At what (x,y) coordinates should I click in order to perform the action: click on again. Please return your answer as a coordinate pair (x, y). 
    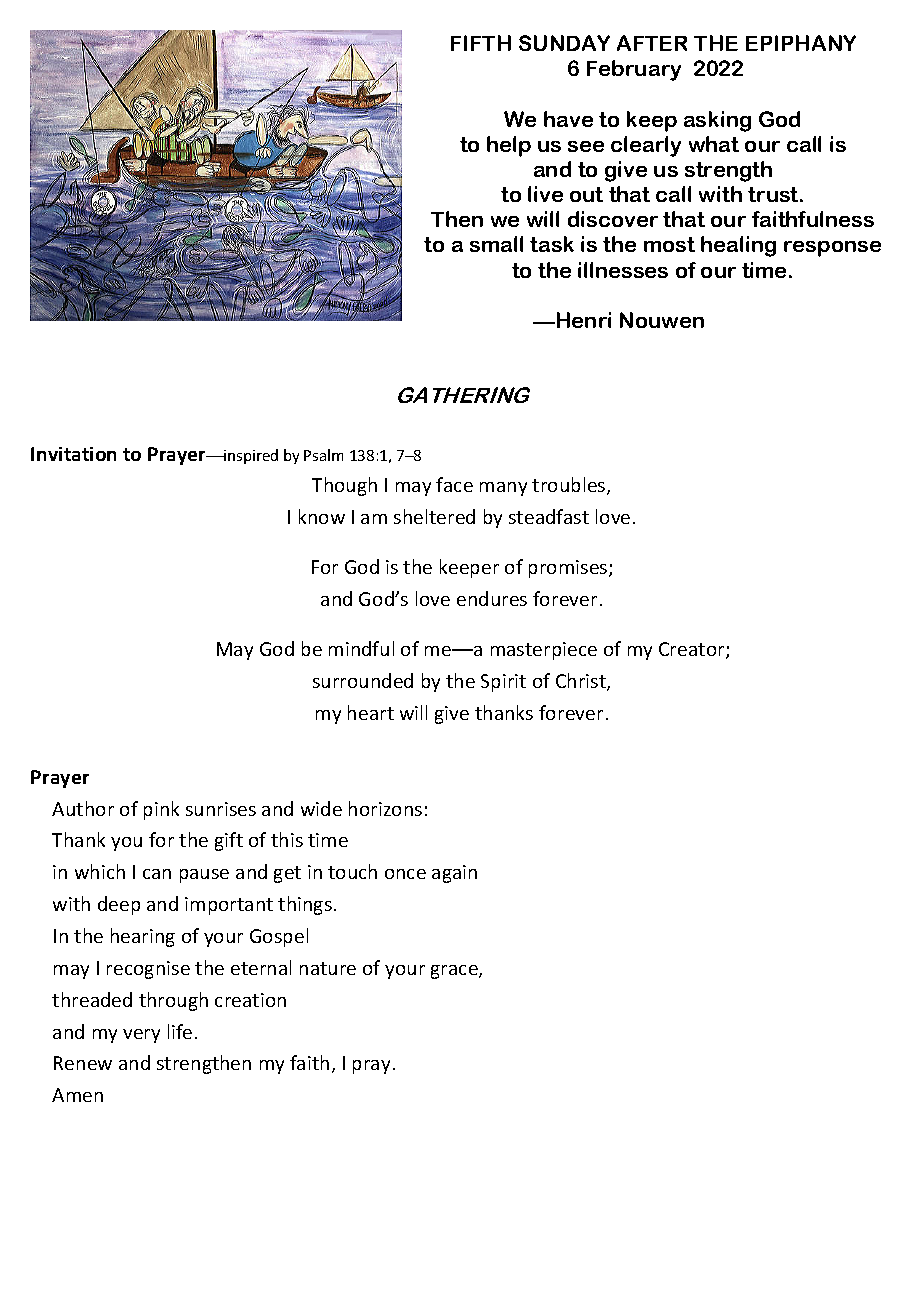
    Looking at the image, I should click on (454, 874).
